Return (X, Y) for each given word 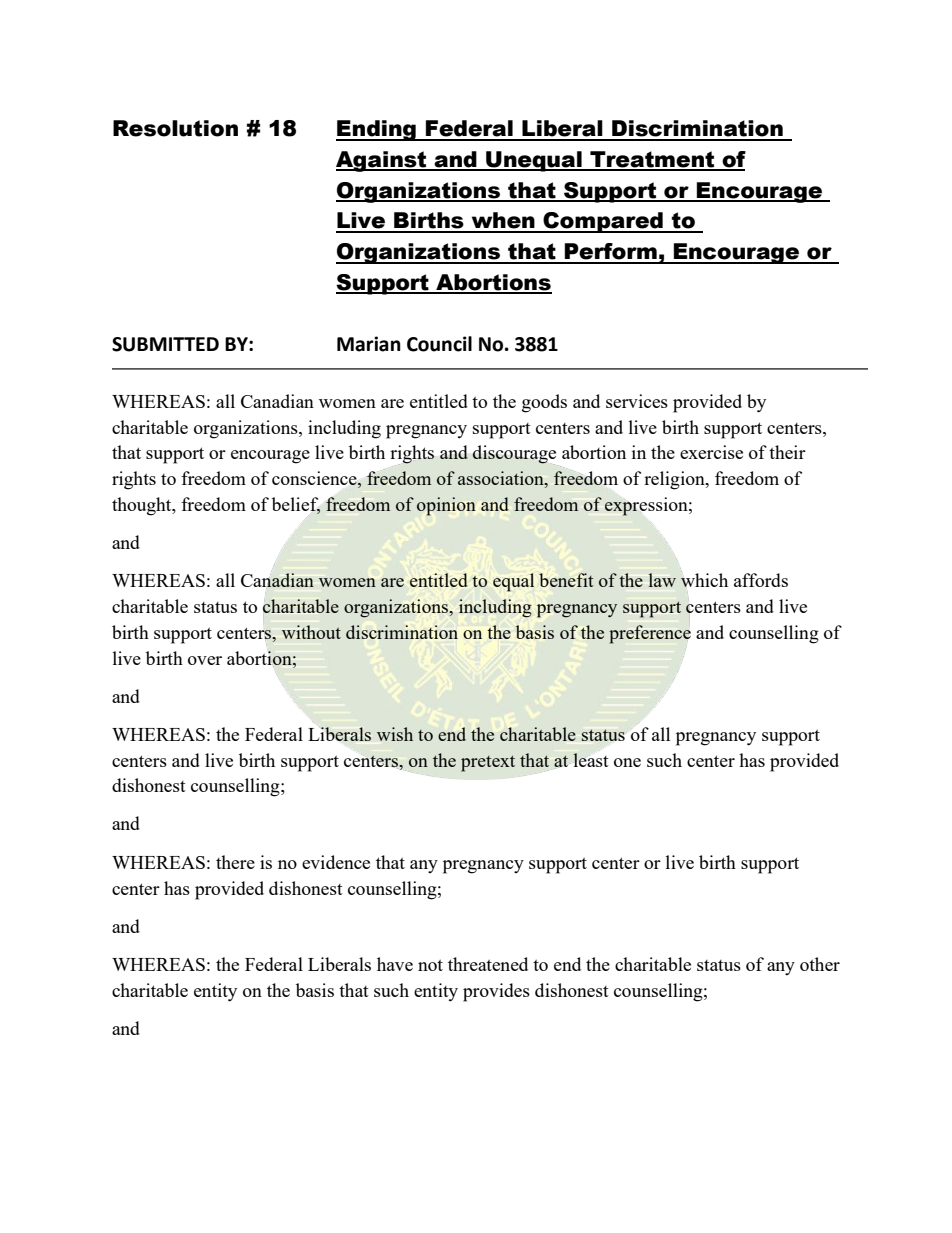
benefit (566, 580)
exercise (711, 452)
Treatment (652, 160)
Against (382, 161)
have (395, 964)
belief (296, 505)
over (205, 660)
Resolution (175, 128)
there (235, 862)
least (591, 760)
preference (650, 634)
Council (439, 344)
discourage (514, 454)
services (637, 401)
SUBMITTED (165, 344)
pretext (488, 764)
